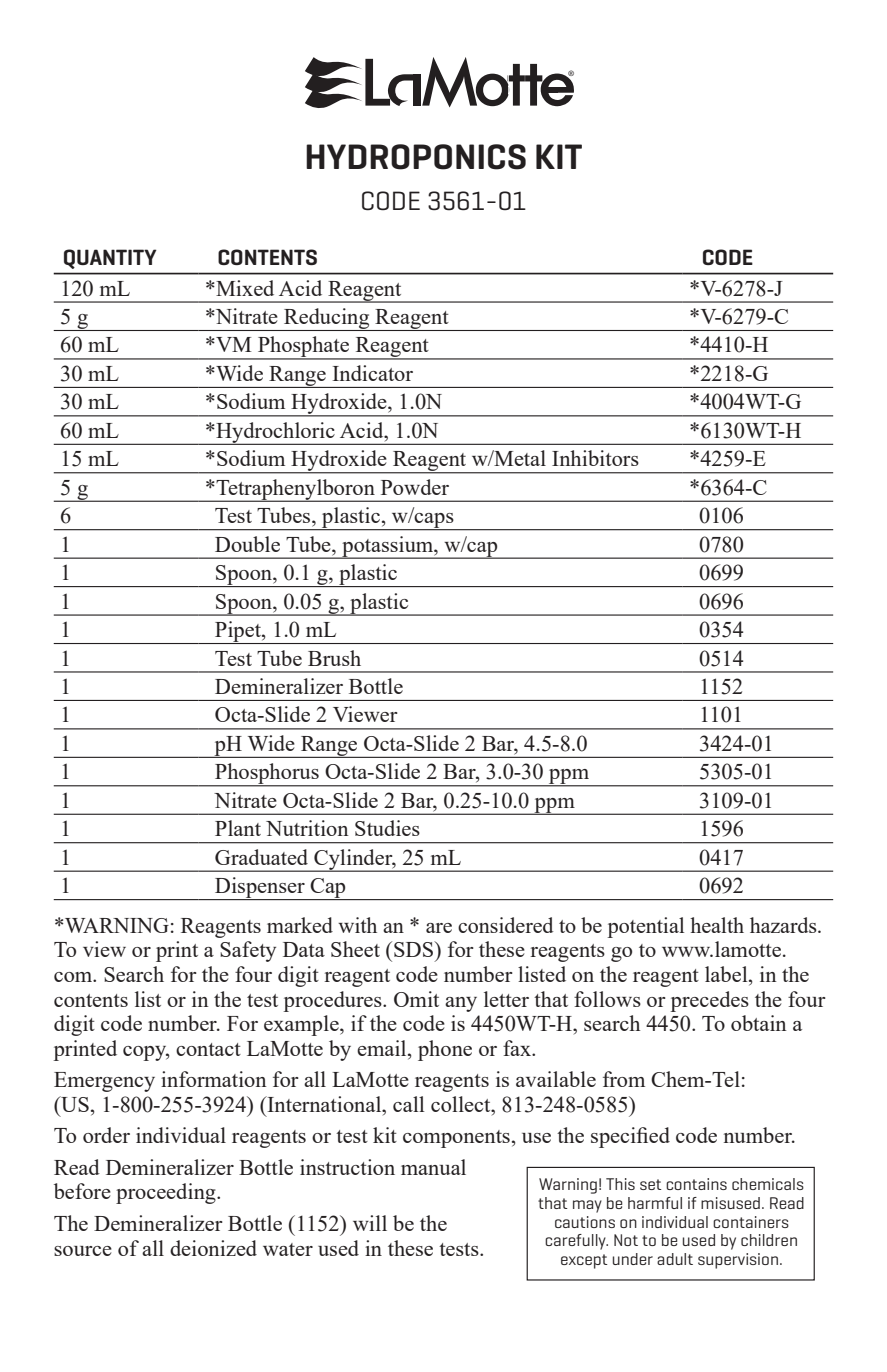 The width and height of the screenshot is (887, 1372). Describe the element at coordinates (167, 1193) in the screenshot. I see `proceeding` at that location.
